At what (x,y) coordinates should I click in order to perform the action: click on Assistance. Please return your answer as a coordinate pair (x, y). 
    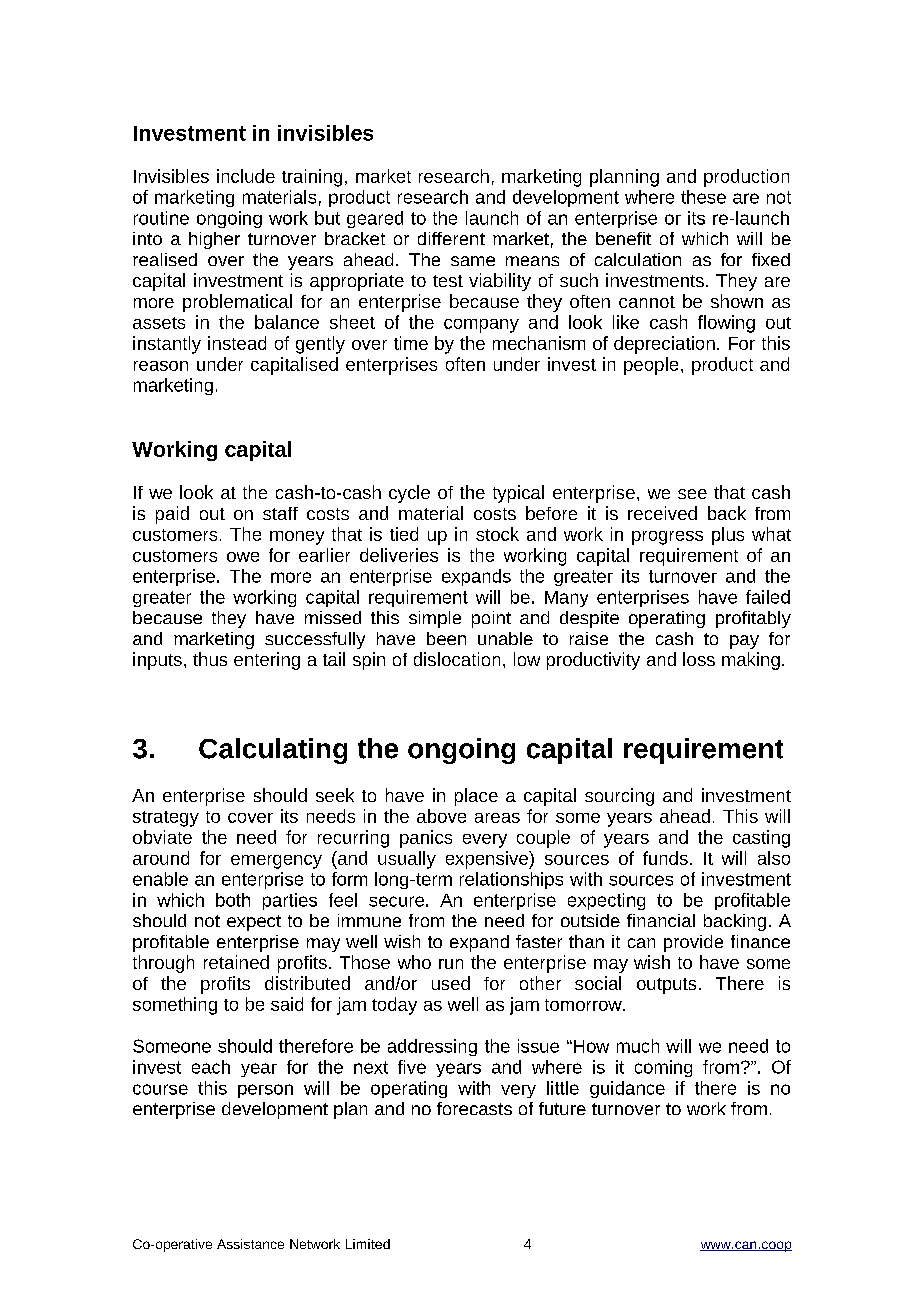
    Looking at the image, I should click on (250, 1244).
